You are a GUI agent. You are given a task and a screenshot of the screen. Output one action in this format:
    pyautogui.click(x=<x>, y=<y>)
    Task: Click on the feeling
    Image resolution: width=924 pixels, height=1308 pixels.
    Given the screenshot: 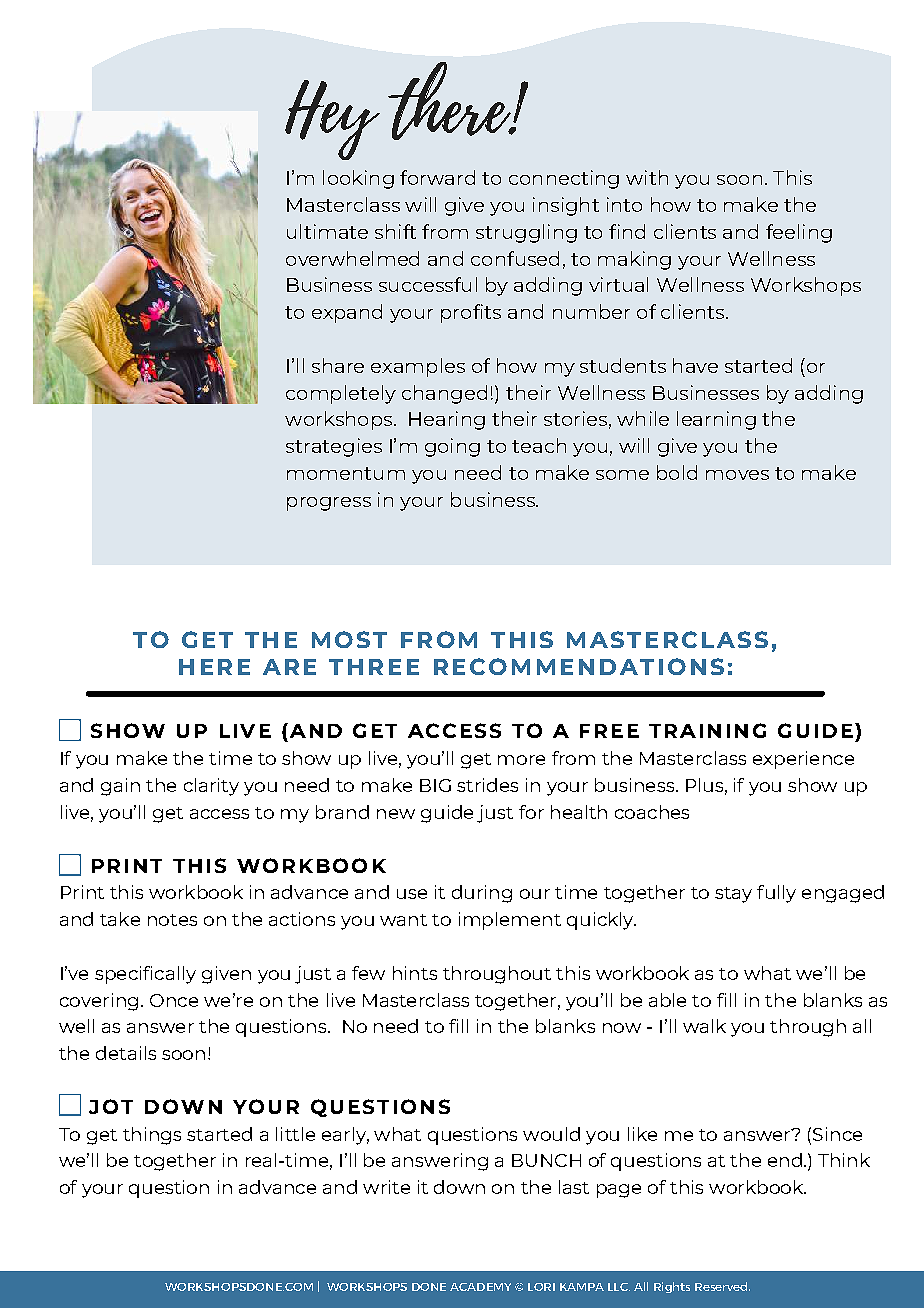 What is the action you would take?
    pyautogui.click(x=799, y=233)
